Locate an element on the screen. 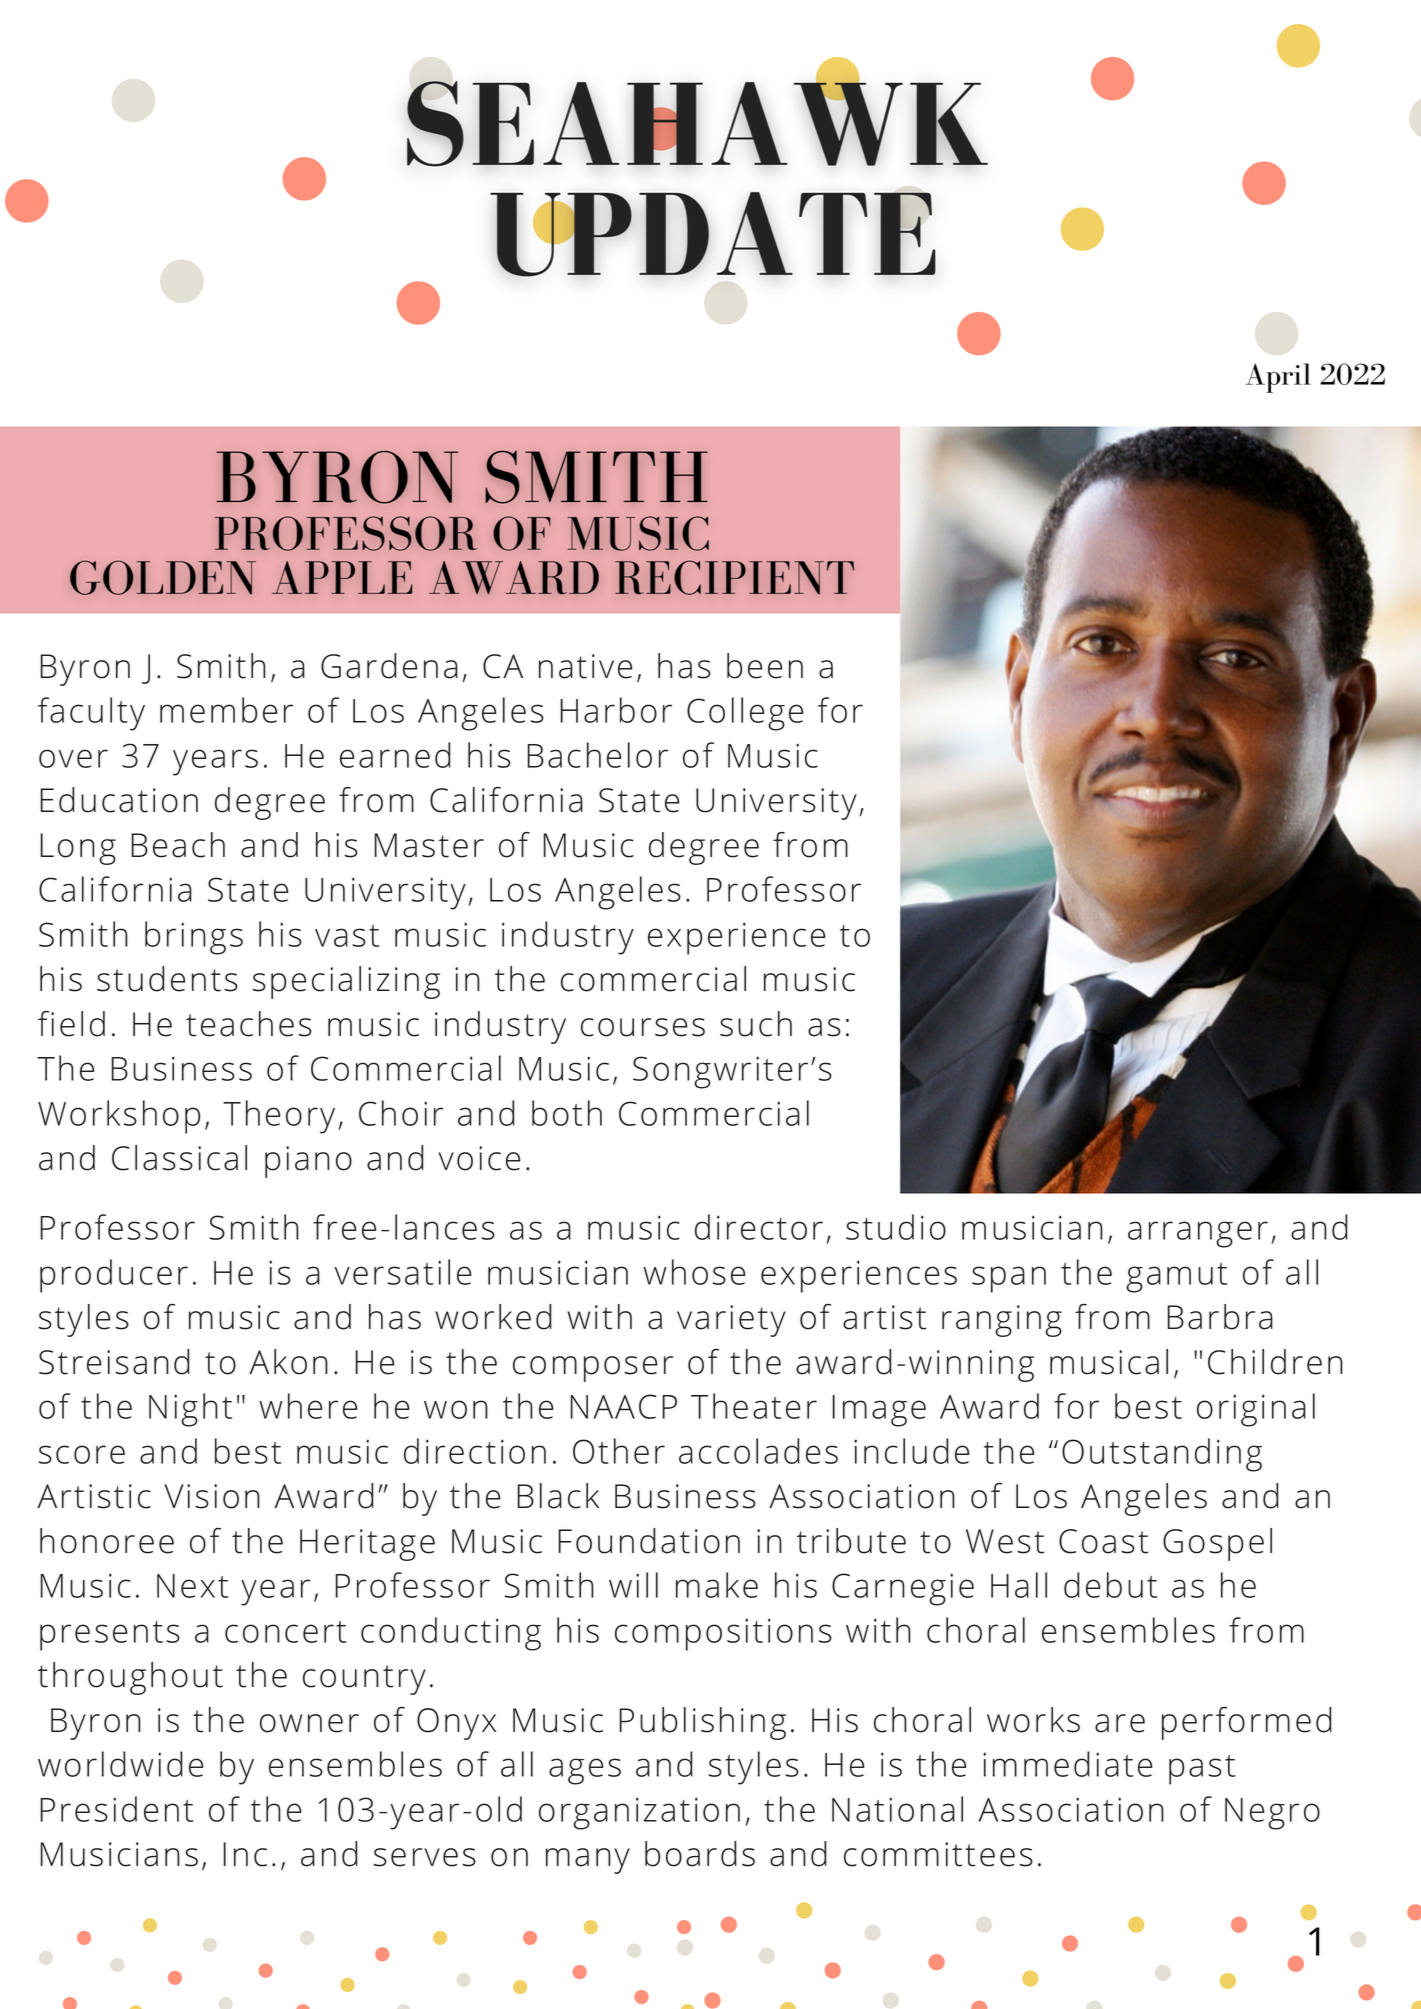 The image size is (1421, 2009). been is located at coordinates (765, 666).
